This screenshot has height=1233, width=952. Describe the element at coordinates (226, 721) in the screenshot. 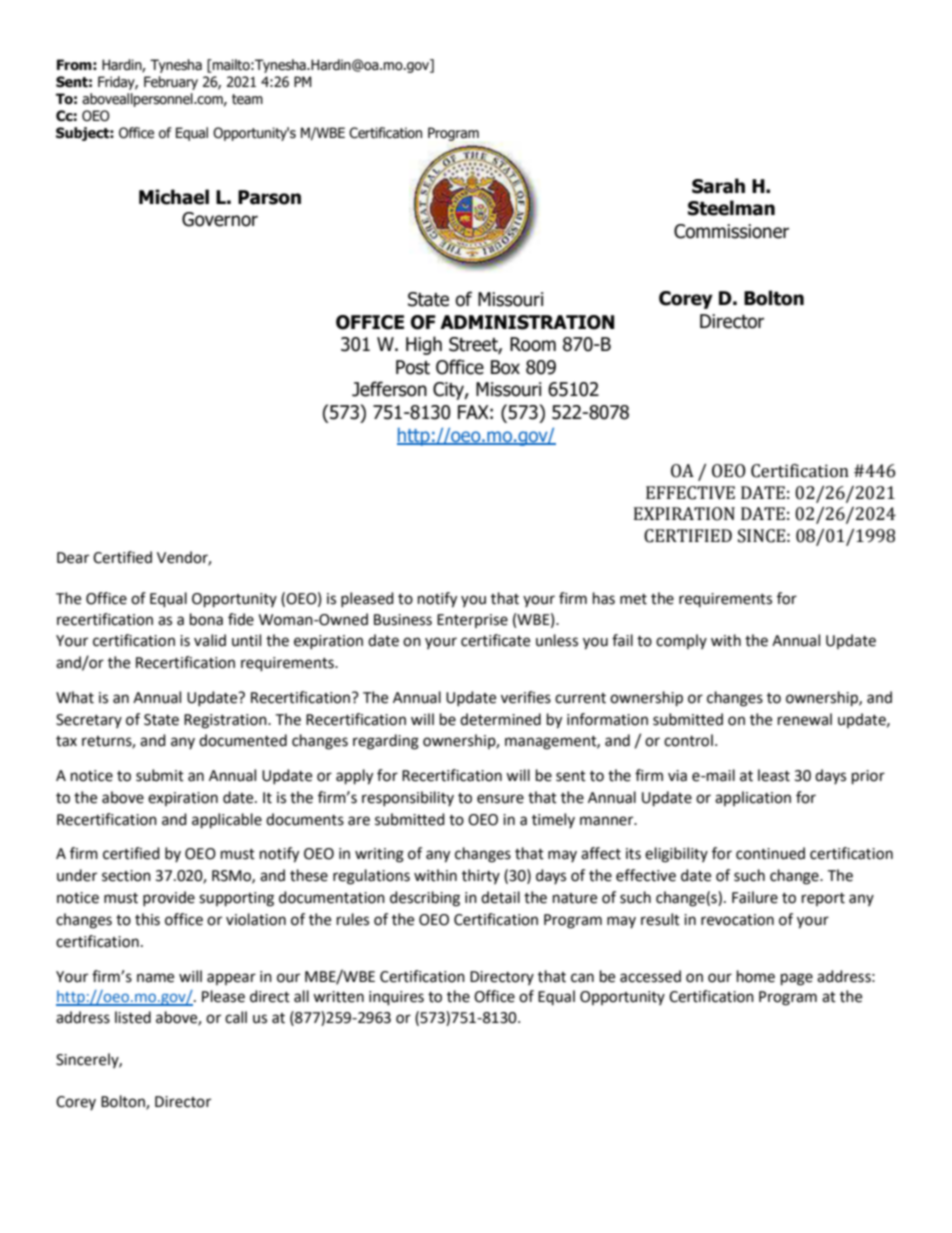

I see `Registration` at that location.
